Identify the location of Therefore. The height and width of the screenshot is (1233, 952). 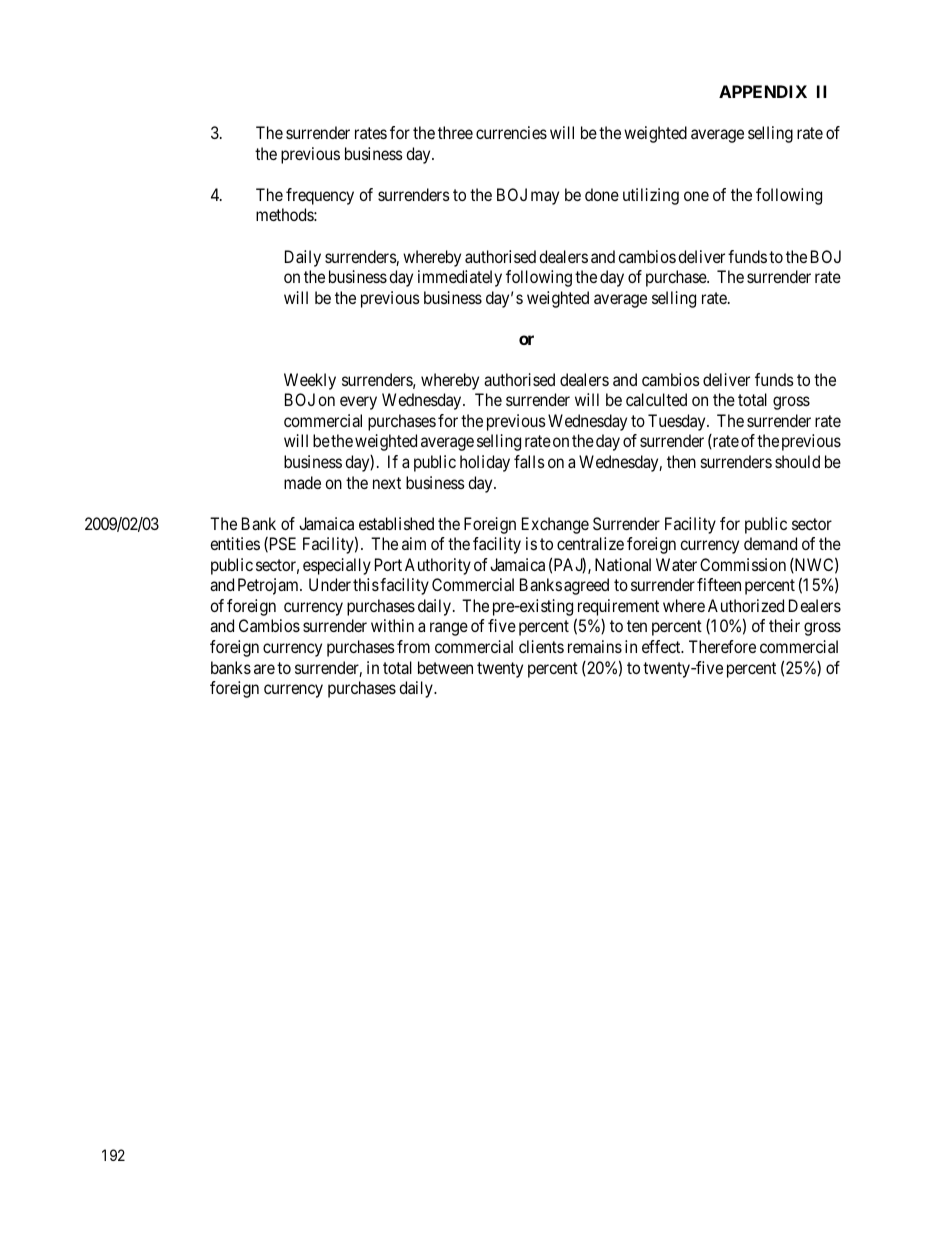
(722, 646).
